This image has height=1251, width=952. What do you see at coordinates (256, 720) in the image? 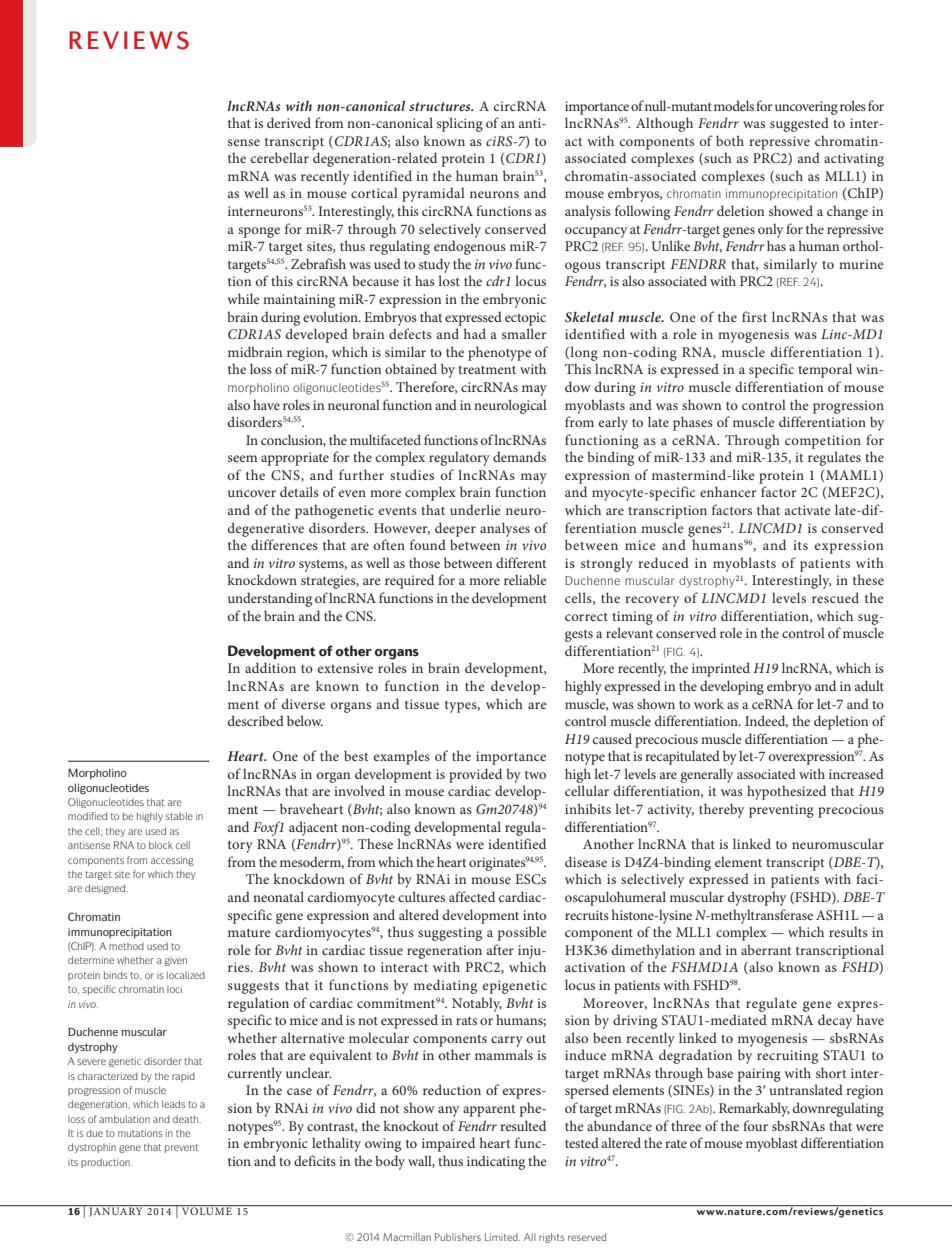
I see `described` at bounding box center [256, 720].
